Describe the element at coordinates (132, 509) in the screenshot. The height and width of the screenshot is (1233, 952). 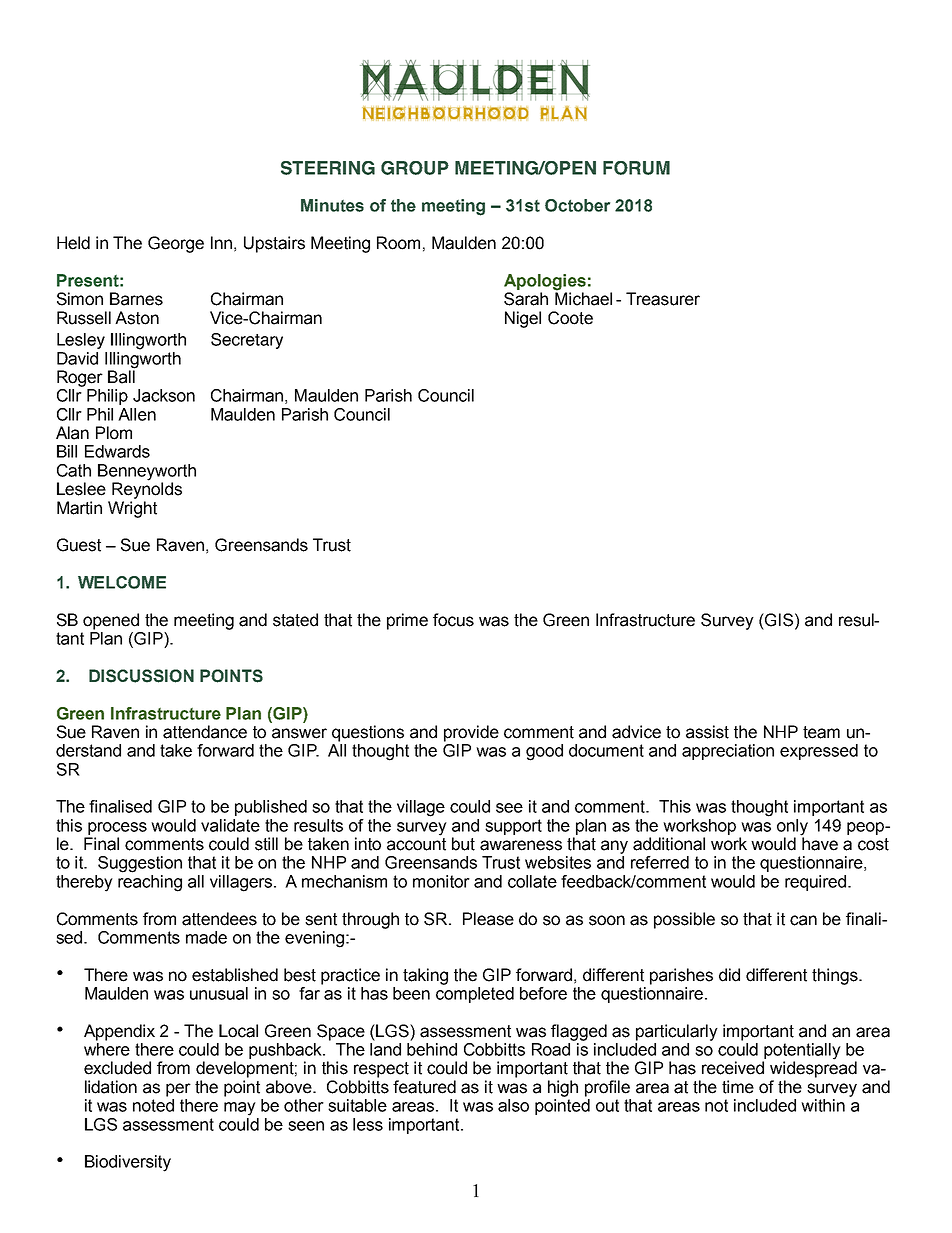
I see `Wright` at that location.
